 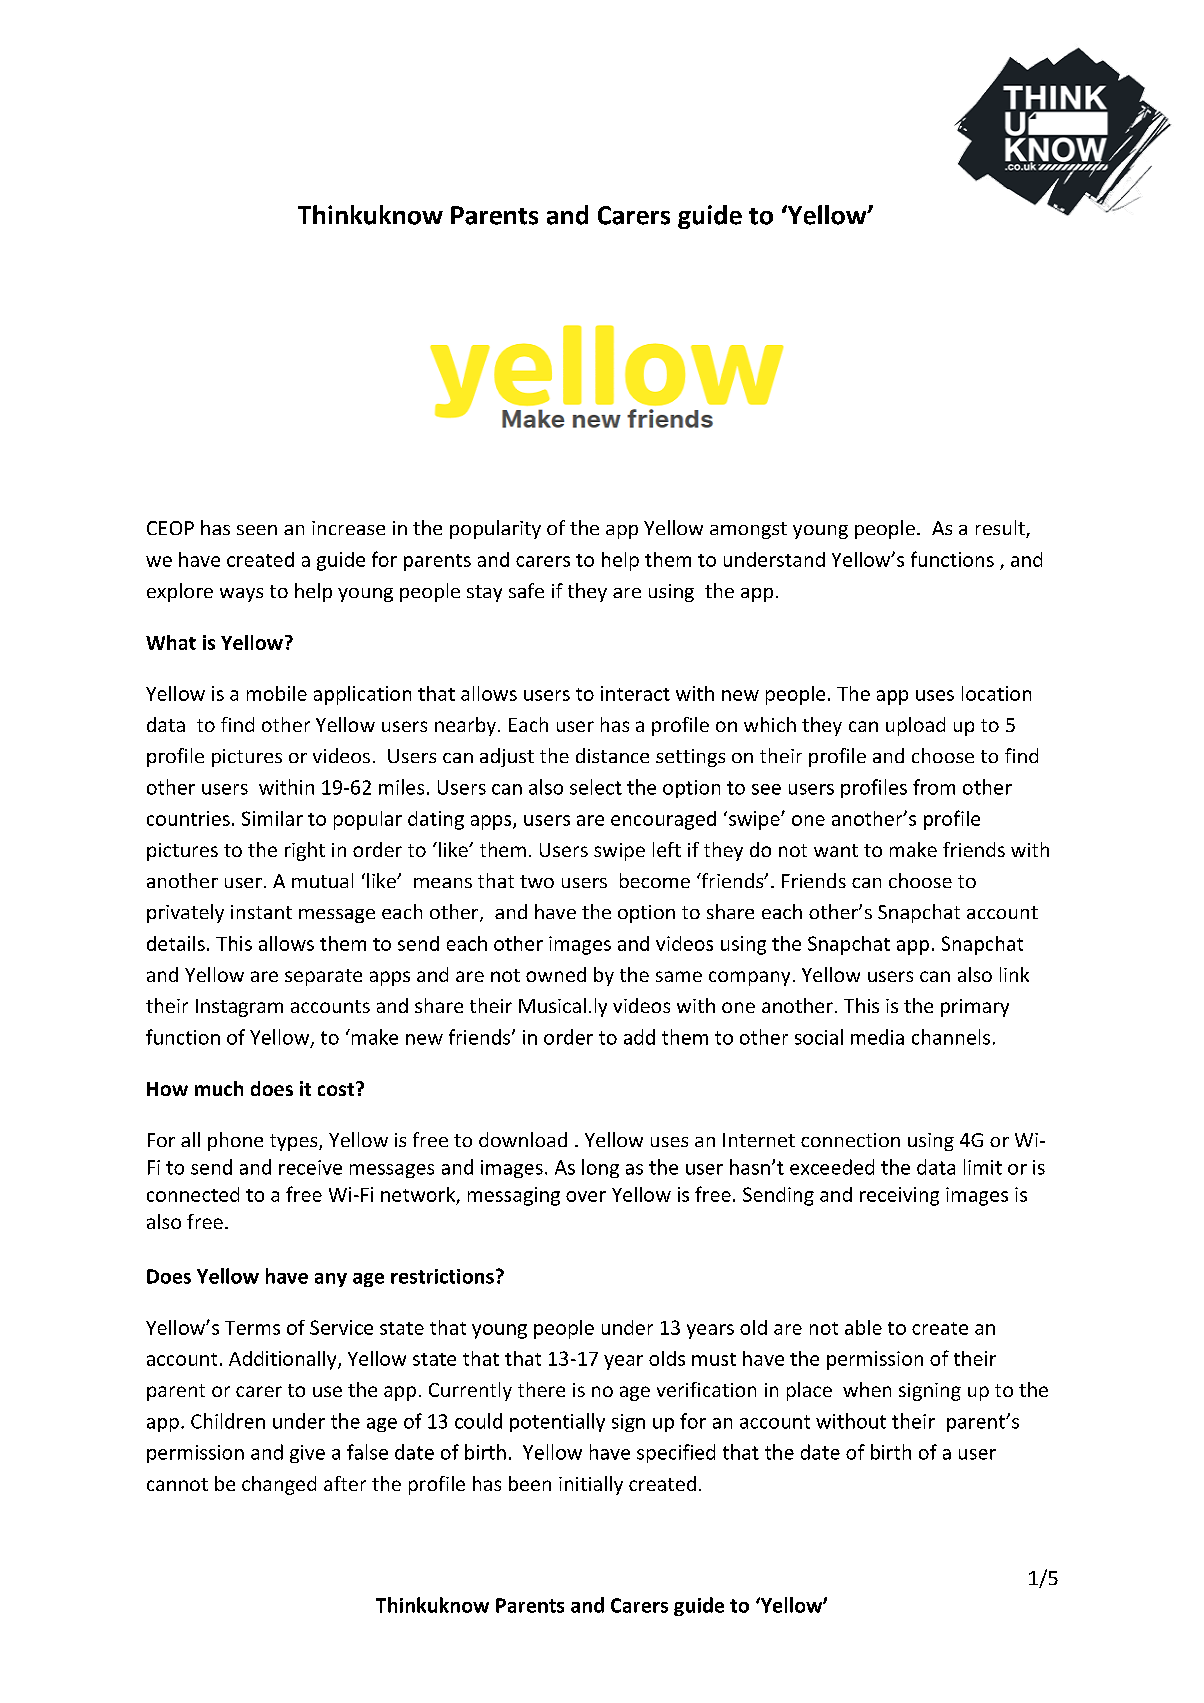 I want to click on owned, so click(x=556, y=974).
